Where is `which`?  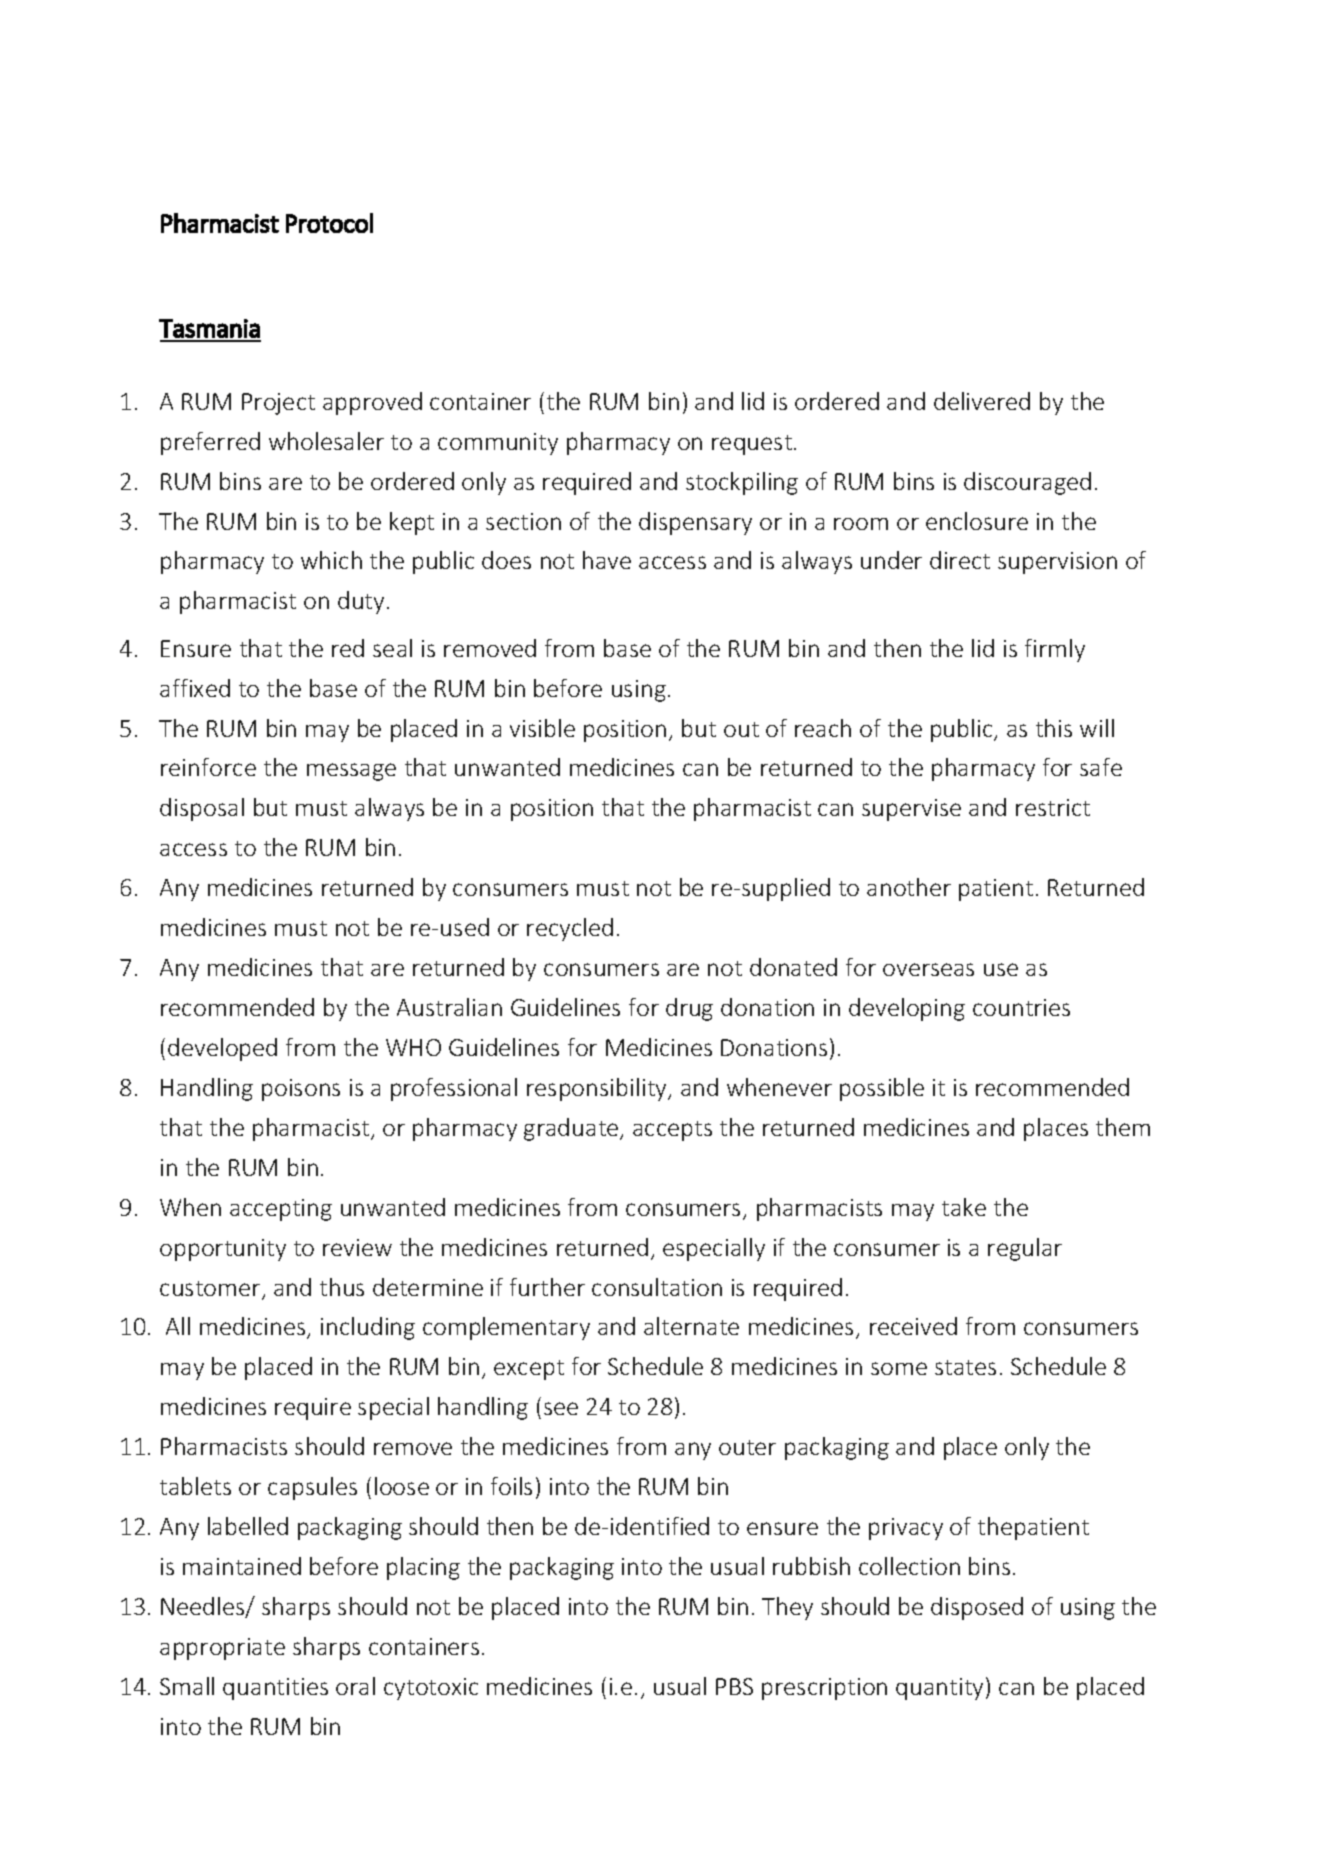 which is located at coordinates (331, 560).
